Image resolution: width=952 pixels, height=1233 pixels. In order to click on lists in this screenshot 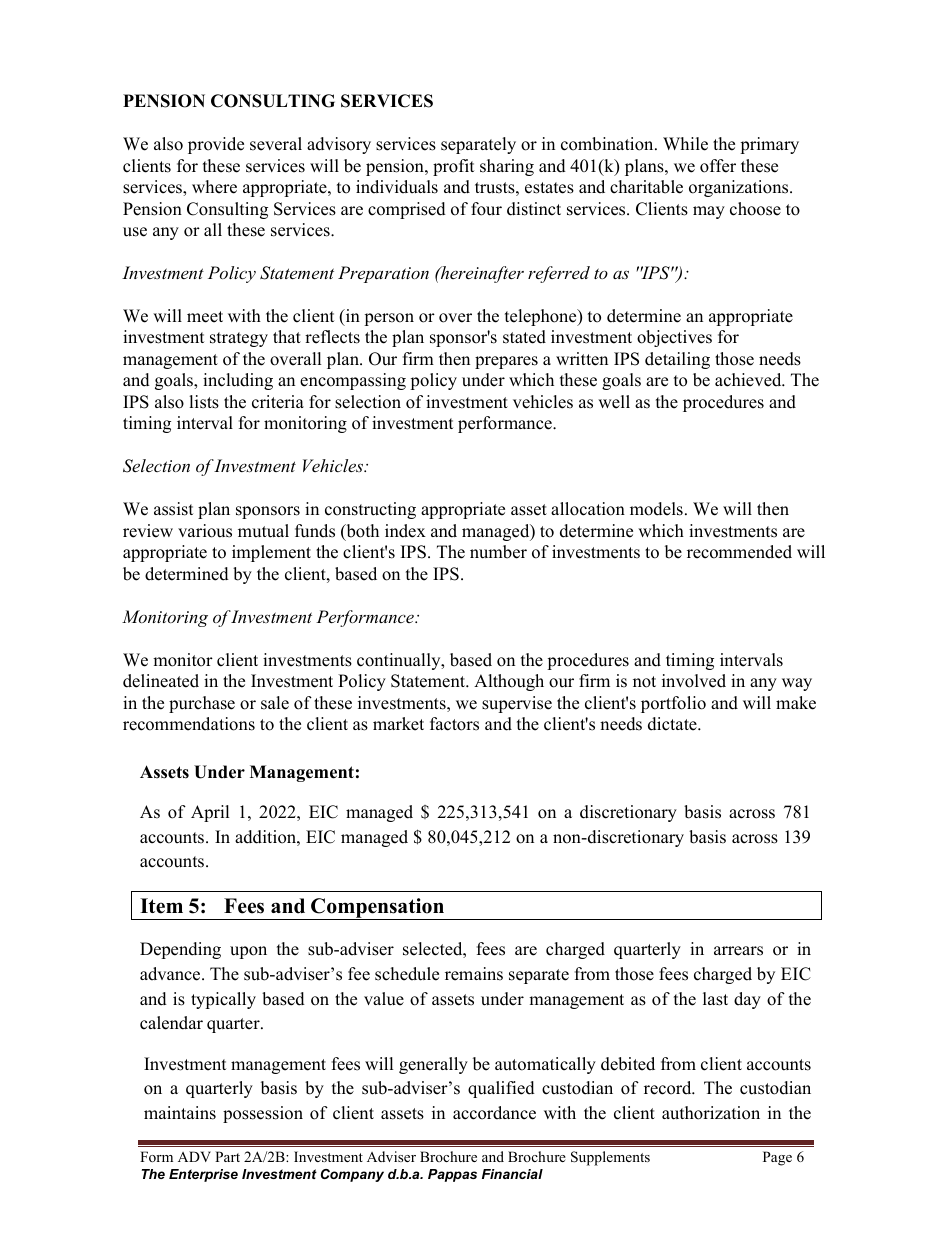, I will do `click(204, 402)`.
